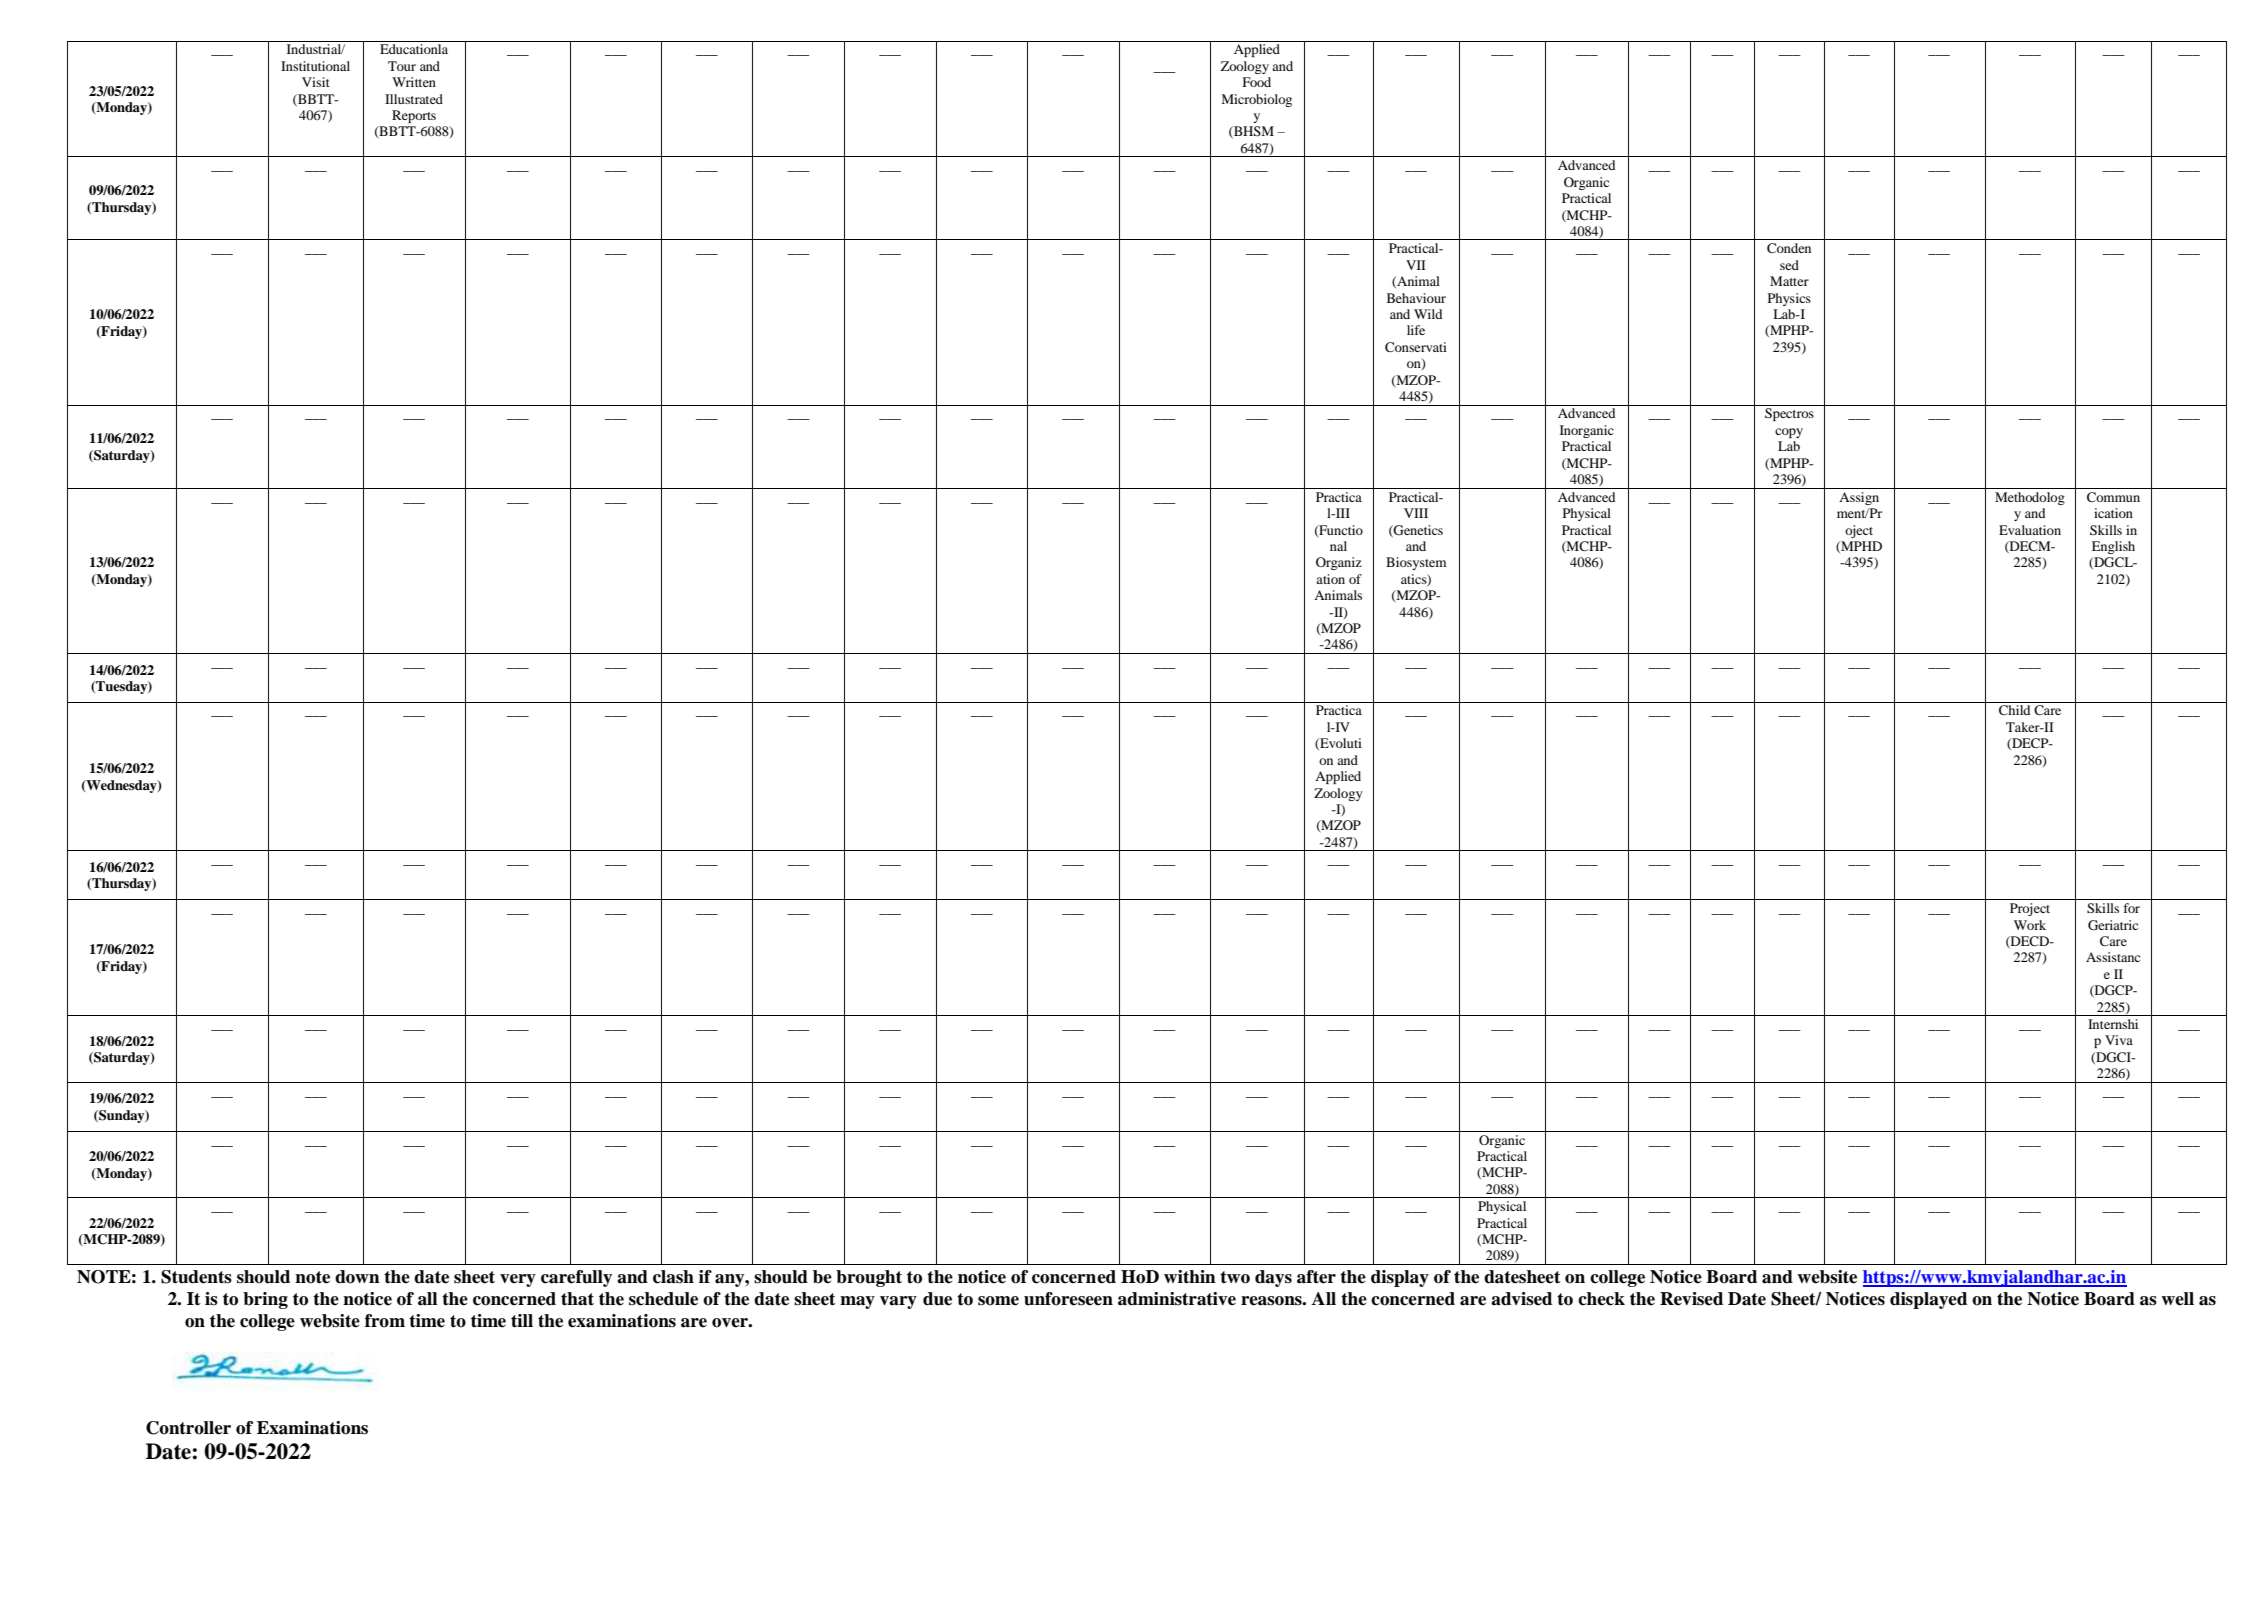  Describe the element at coordinates (385, 1321) in the document. I see `from` at that location.
